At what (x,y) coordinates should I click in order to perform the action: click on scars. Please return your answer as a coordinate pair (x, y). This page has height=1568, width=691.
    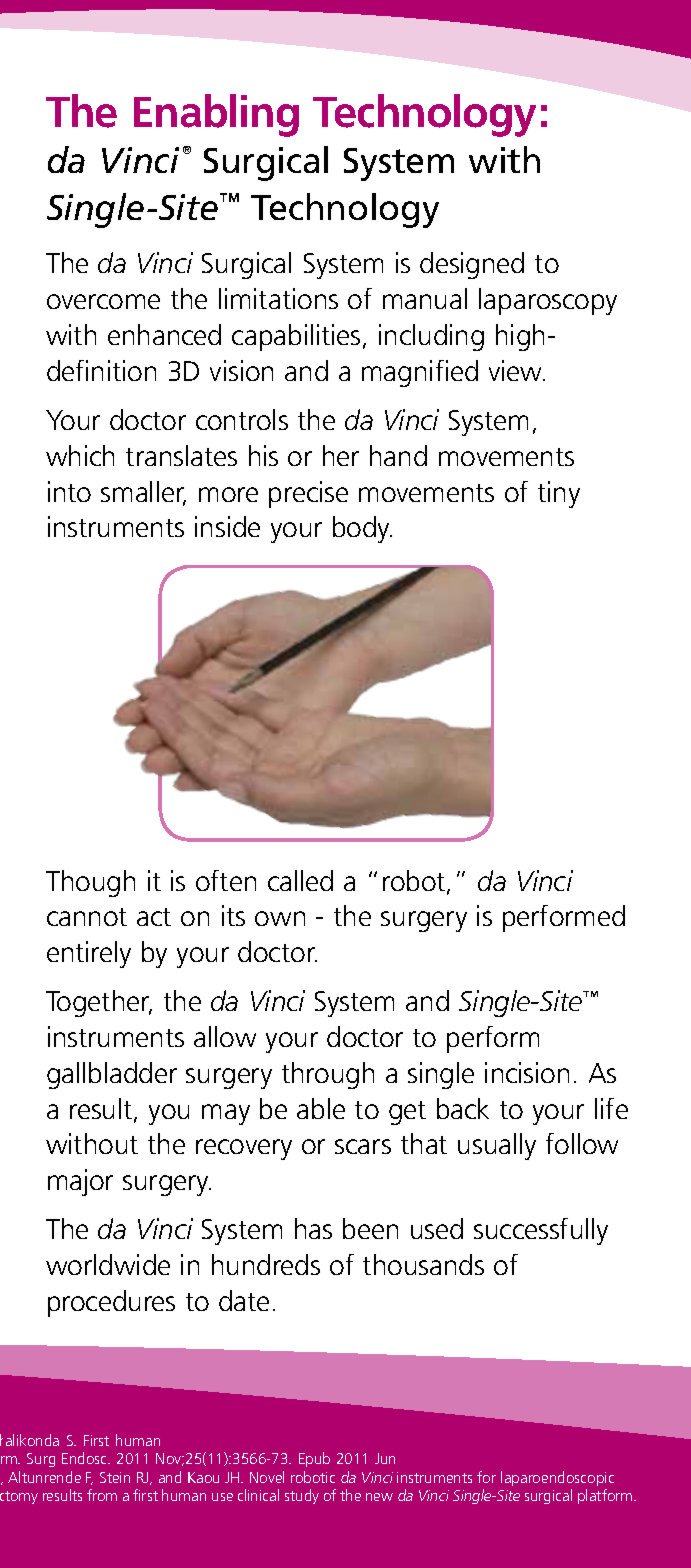
    Looking at the image, I should click on (363, 1146).
